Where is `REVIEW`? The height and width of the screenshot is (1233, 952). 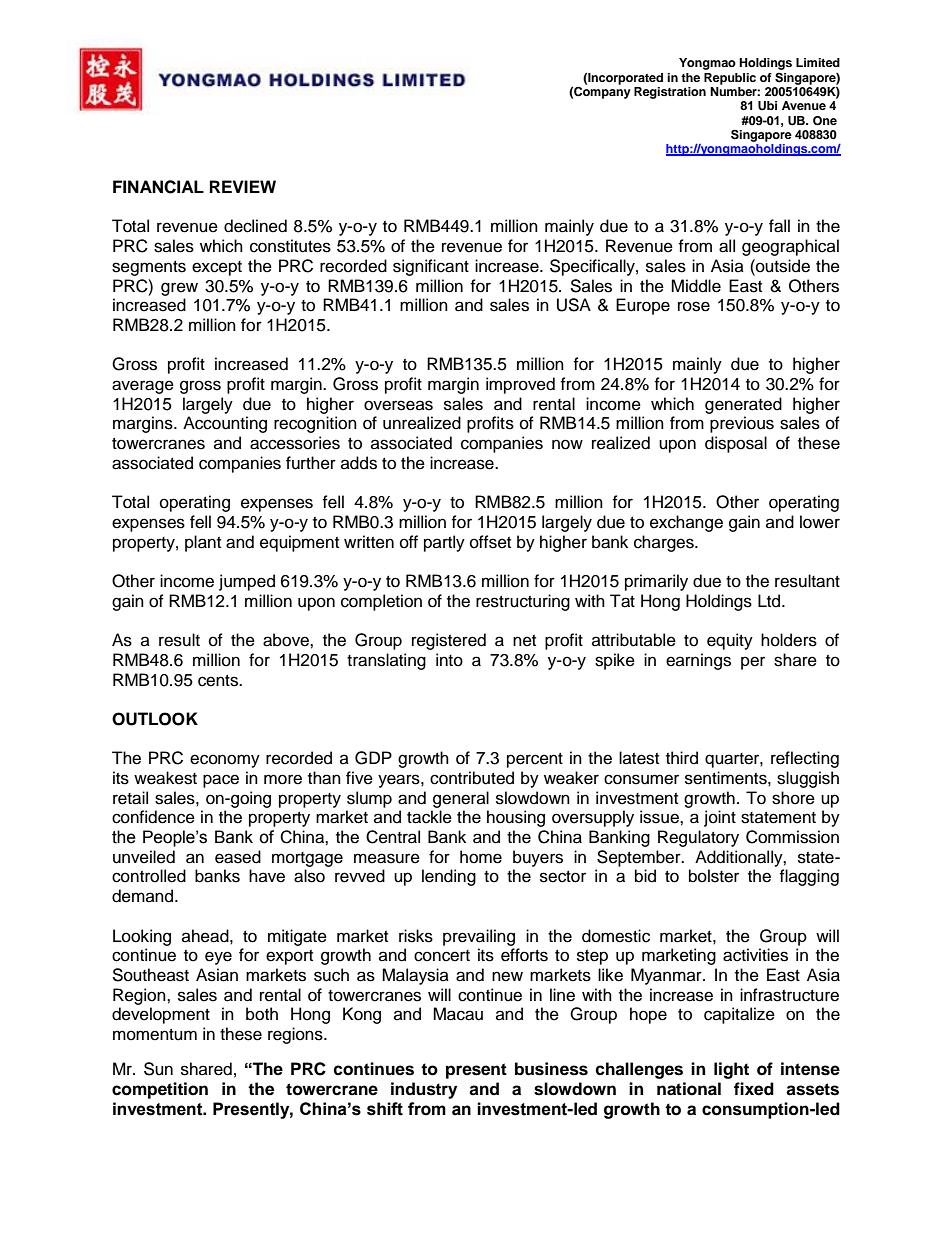
REVIEW is located at coordinates (243, 186).
